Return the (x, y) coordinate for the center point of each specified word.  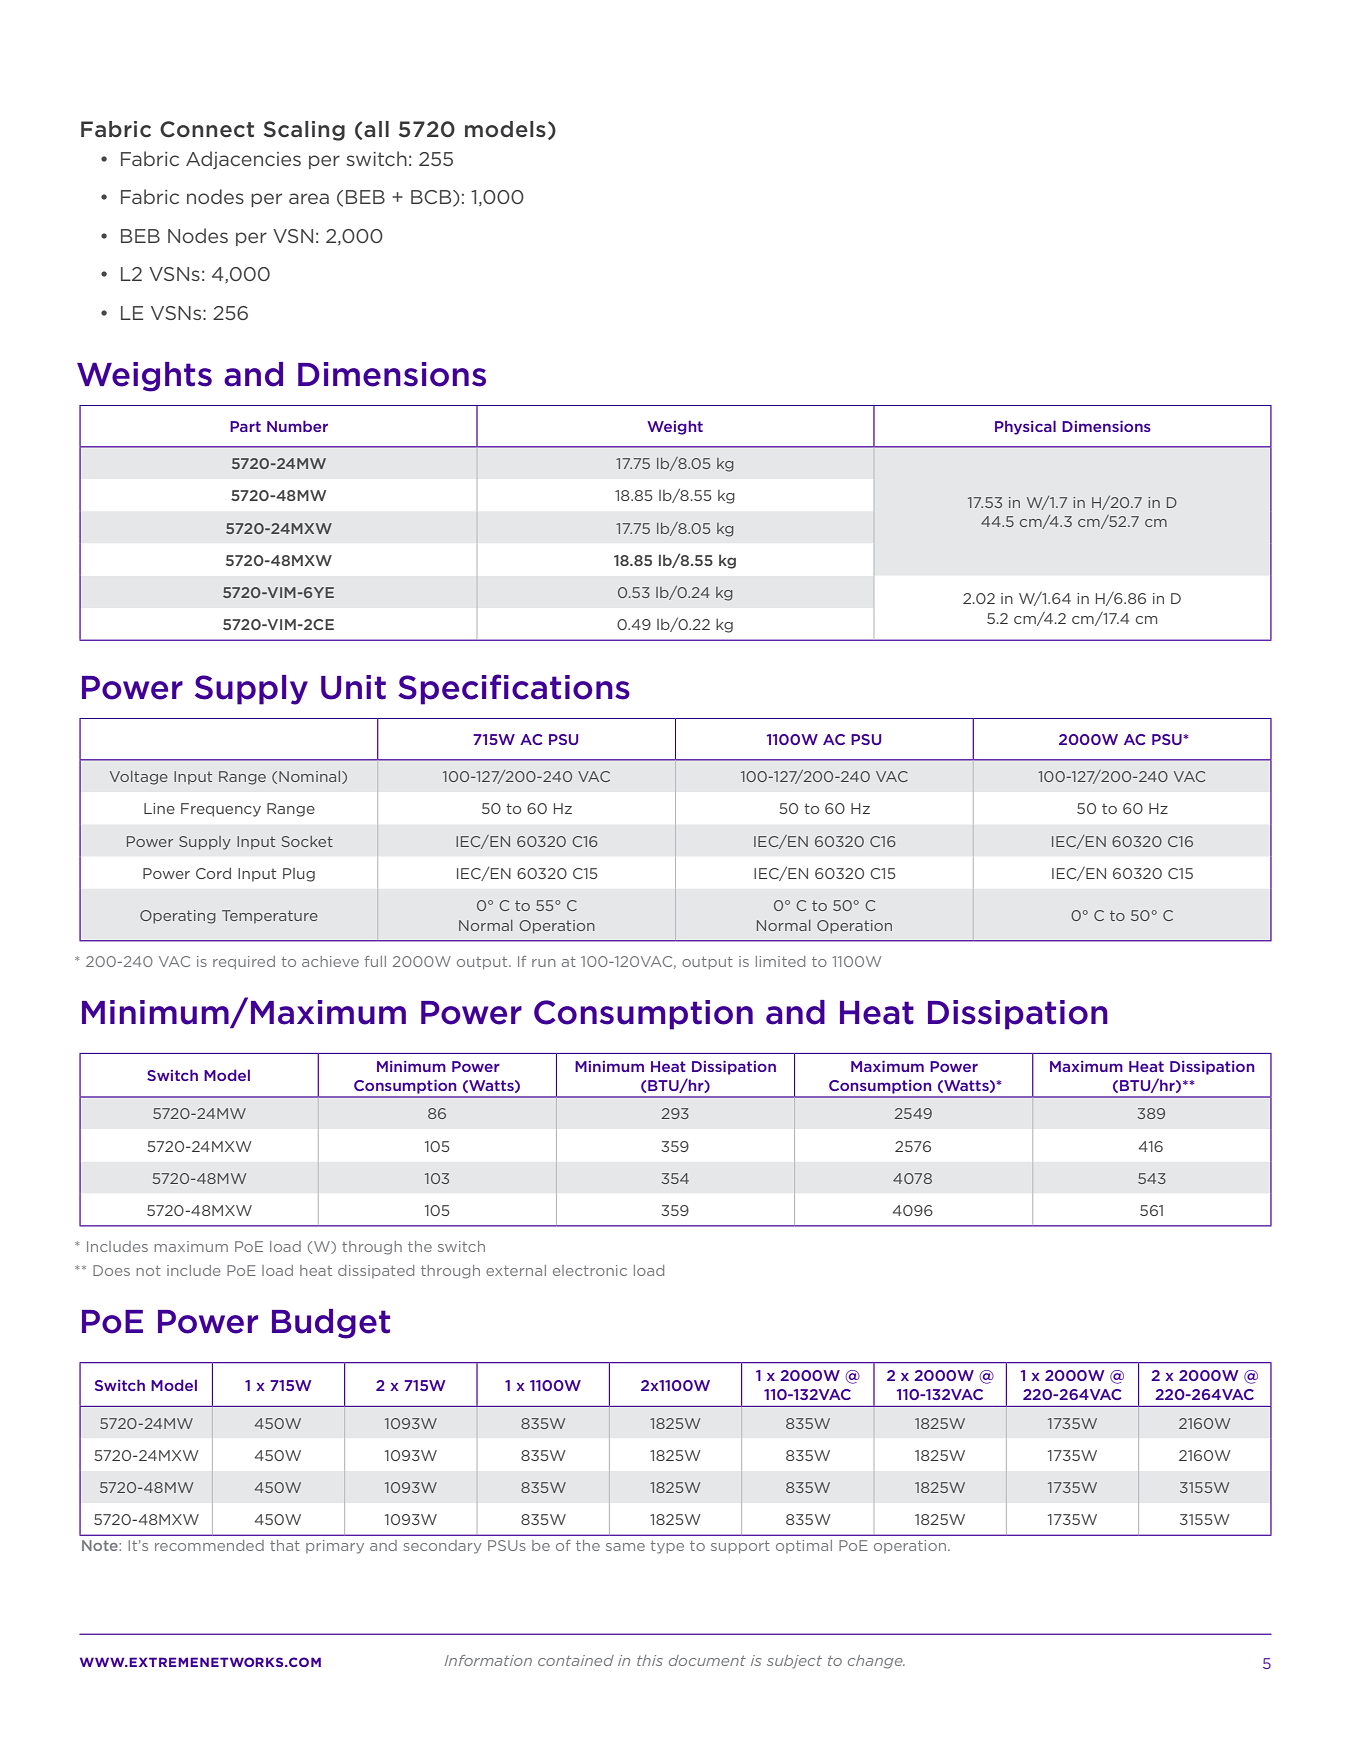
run (543, 963)
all (376, 129)
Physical (1025, 427)
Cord (213, 873)
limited (780, 961)
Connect (207, 129)
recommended (209, 1545)
